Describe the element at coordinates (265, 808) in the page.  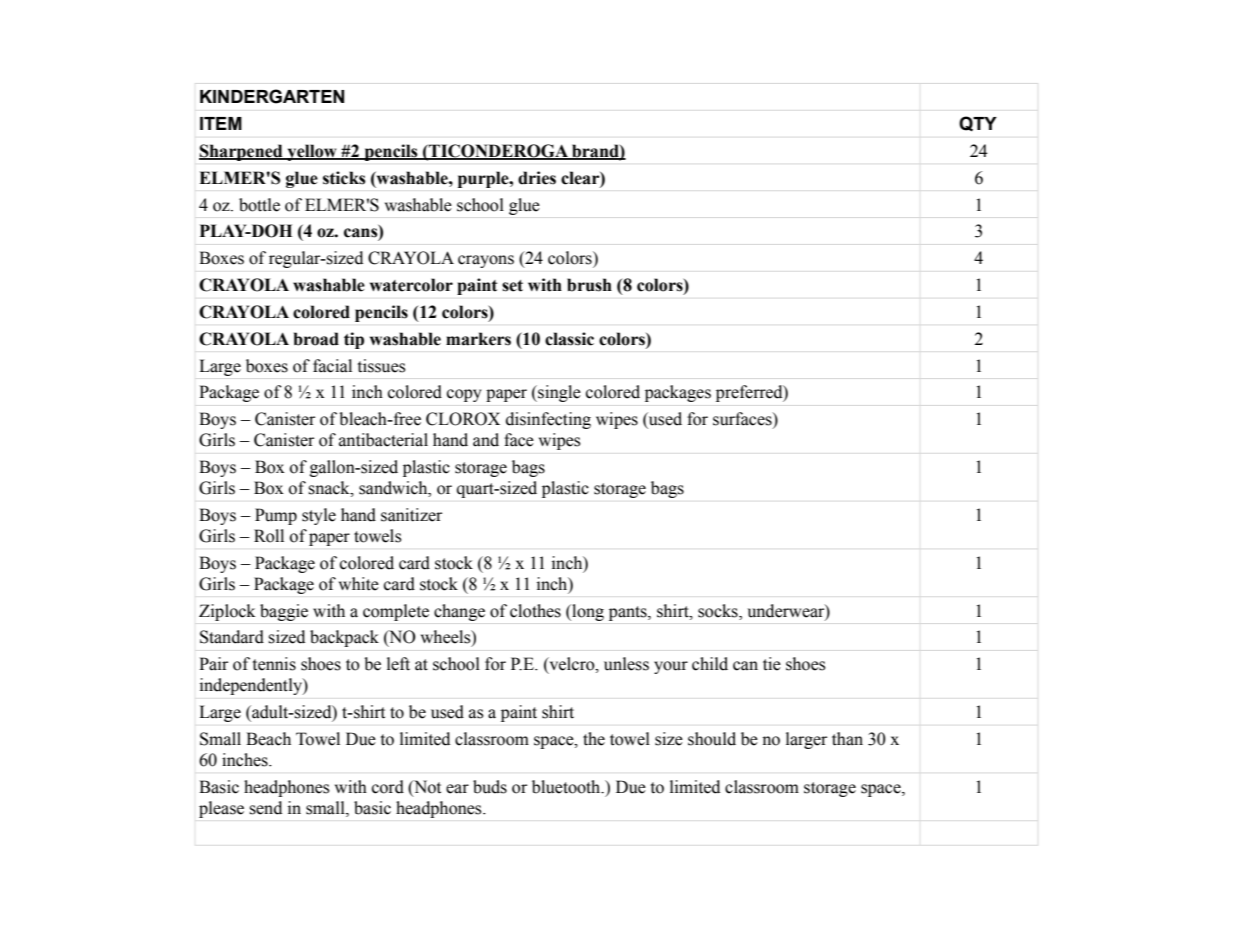
I see `send` at that location.
